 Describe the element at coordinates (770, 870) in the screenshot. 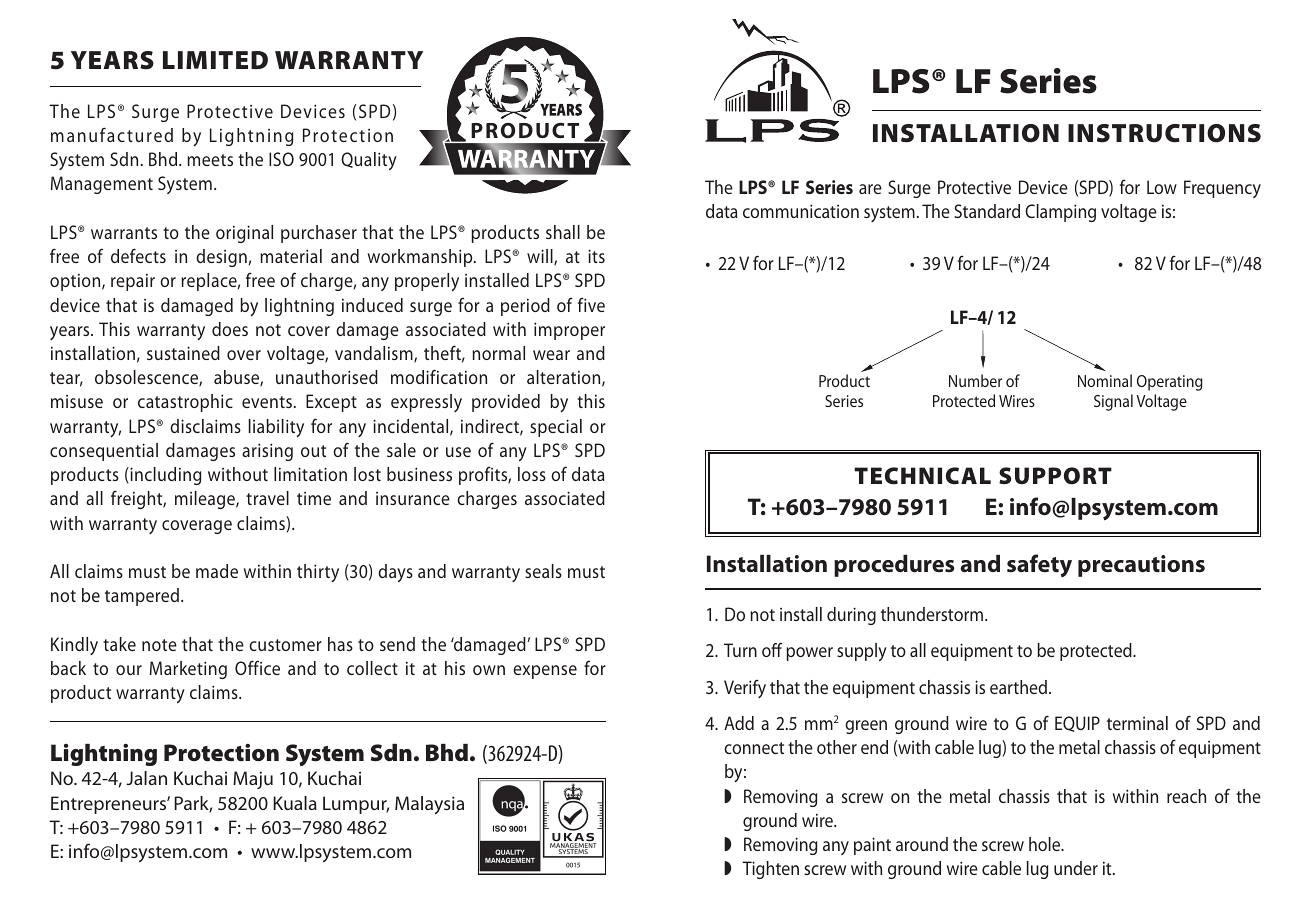

I see `Tighten` at that location.
